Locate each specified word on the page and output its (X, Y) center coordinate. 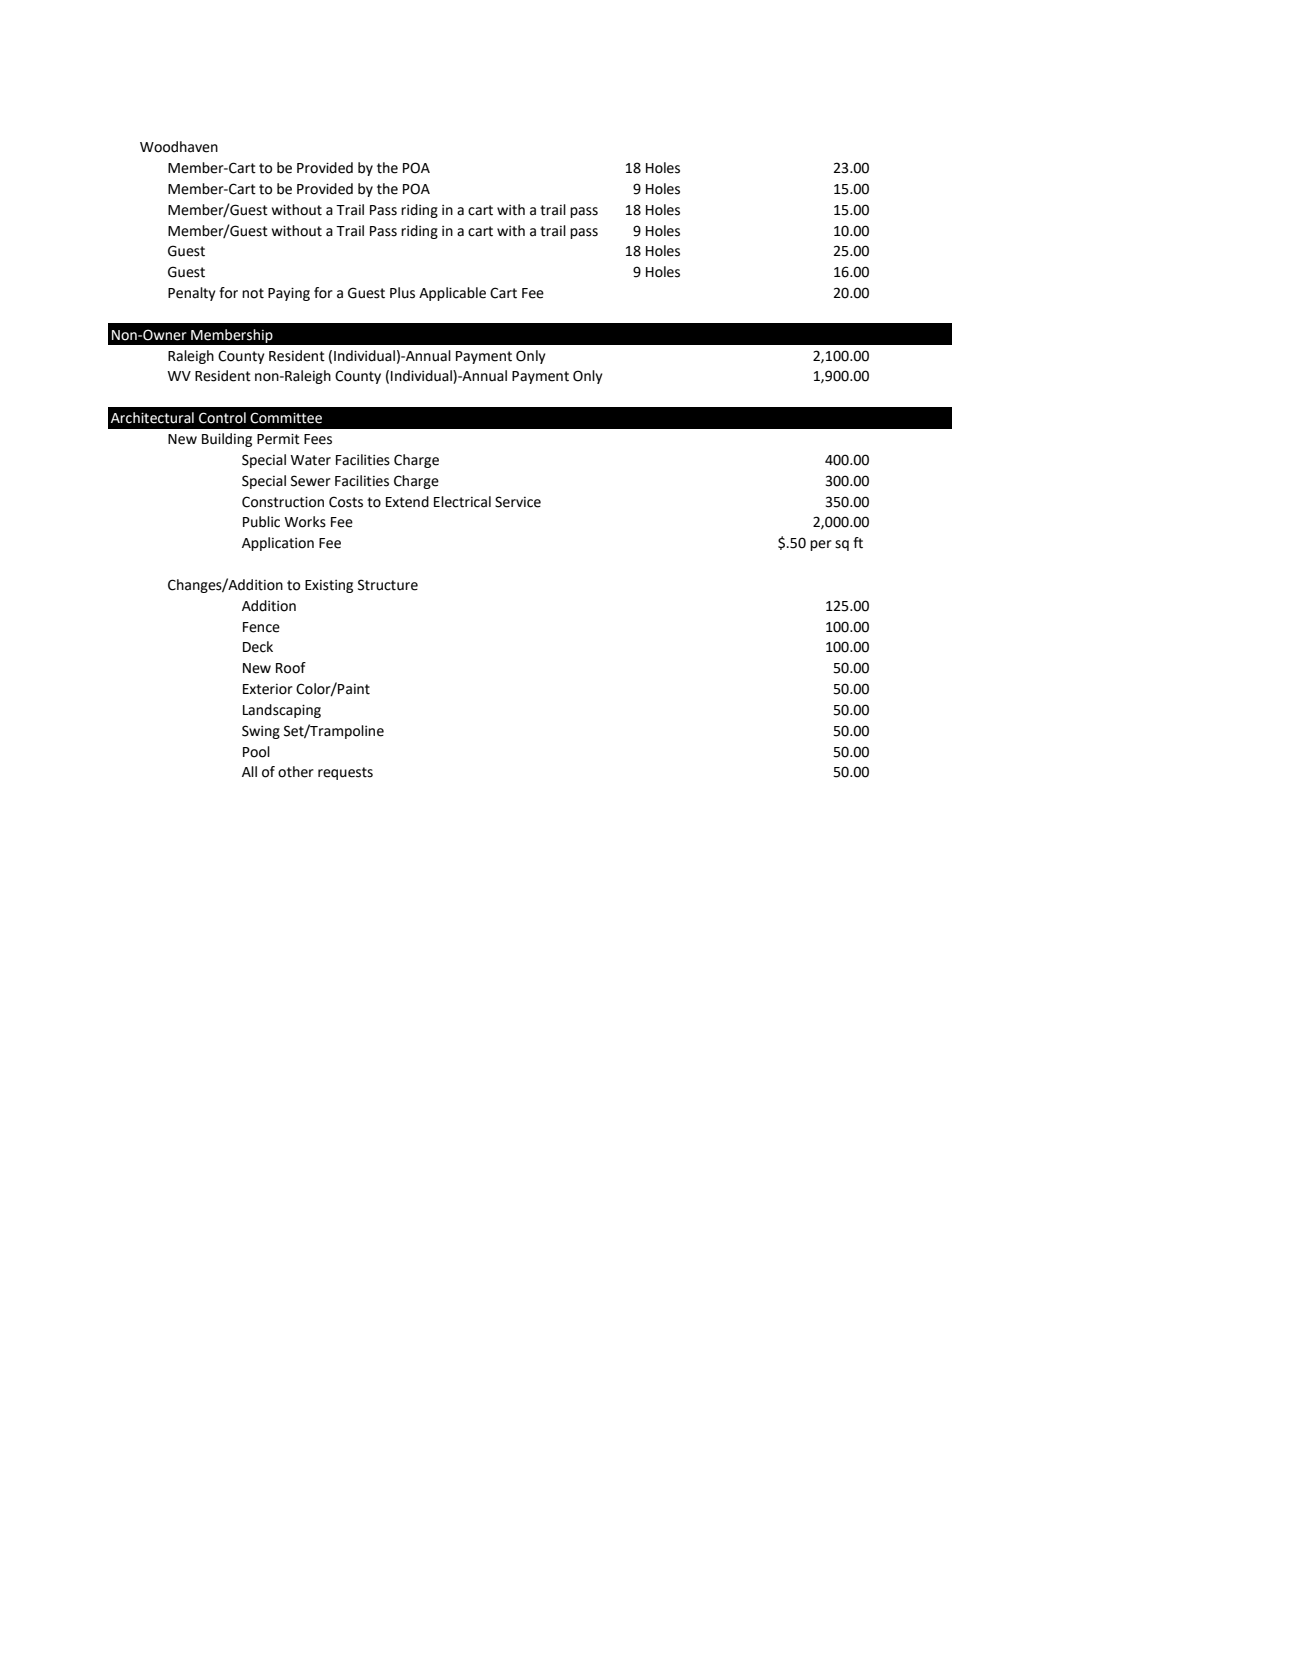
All (249, 771)
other (296, 772)
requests (345, 773)
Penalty (192, 294)
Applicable (452, 294)
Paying (289, 294)
